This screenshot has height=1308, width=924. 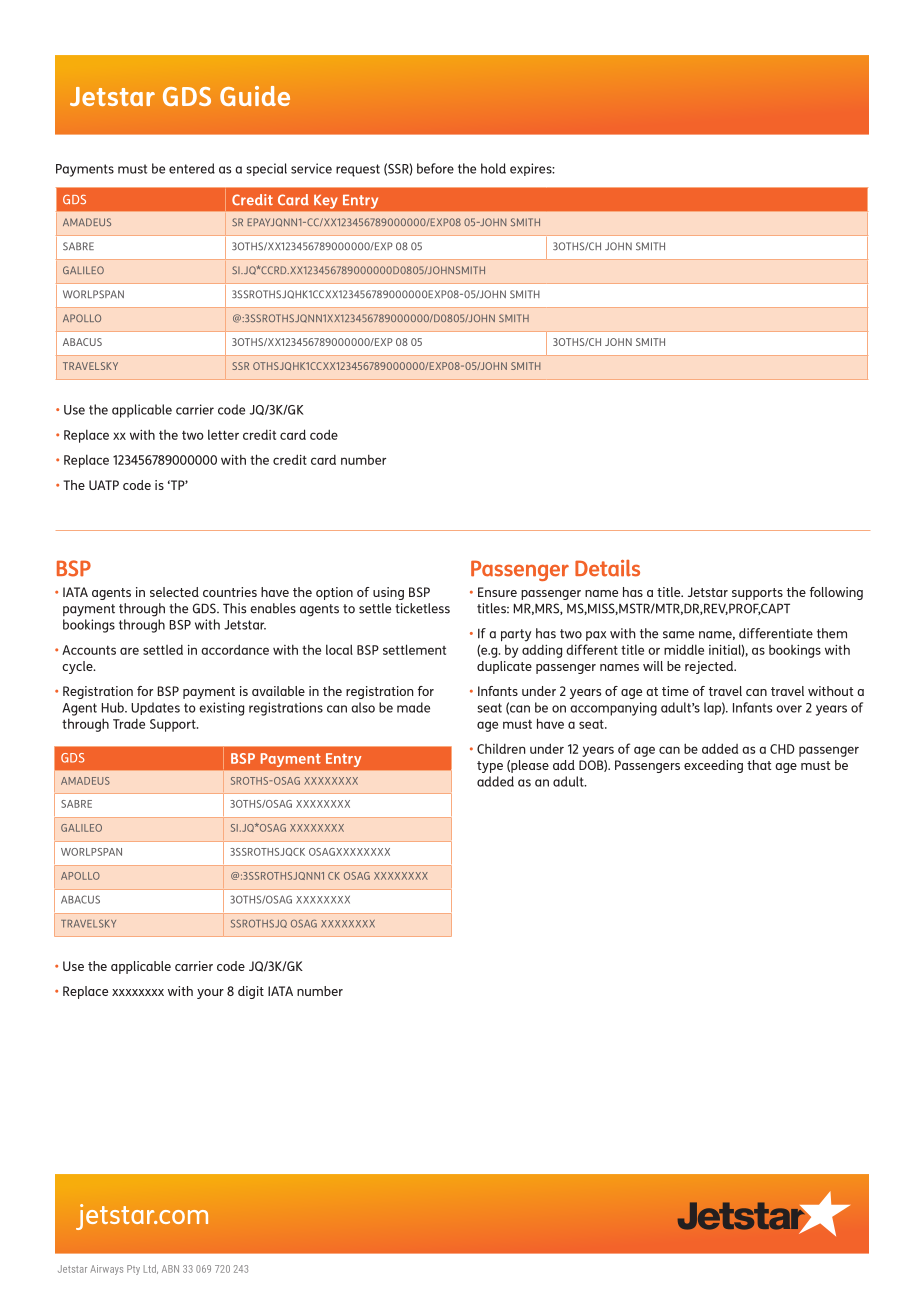 I want to click on type, so click(x=490, y=767).
